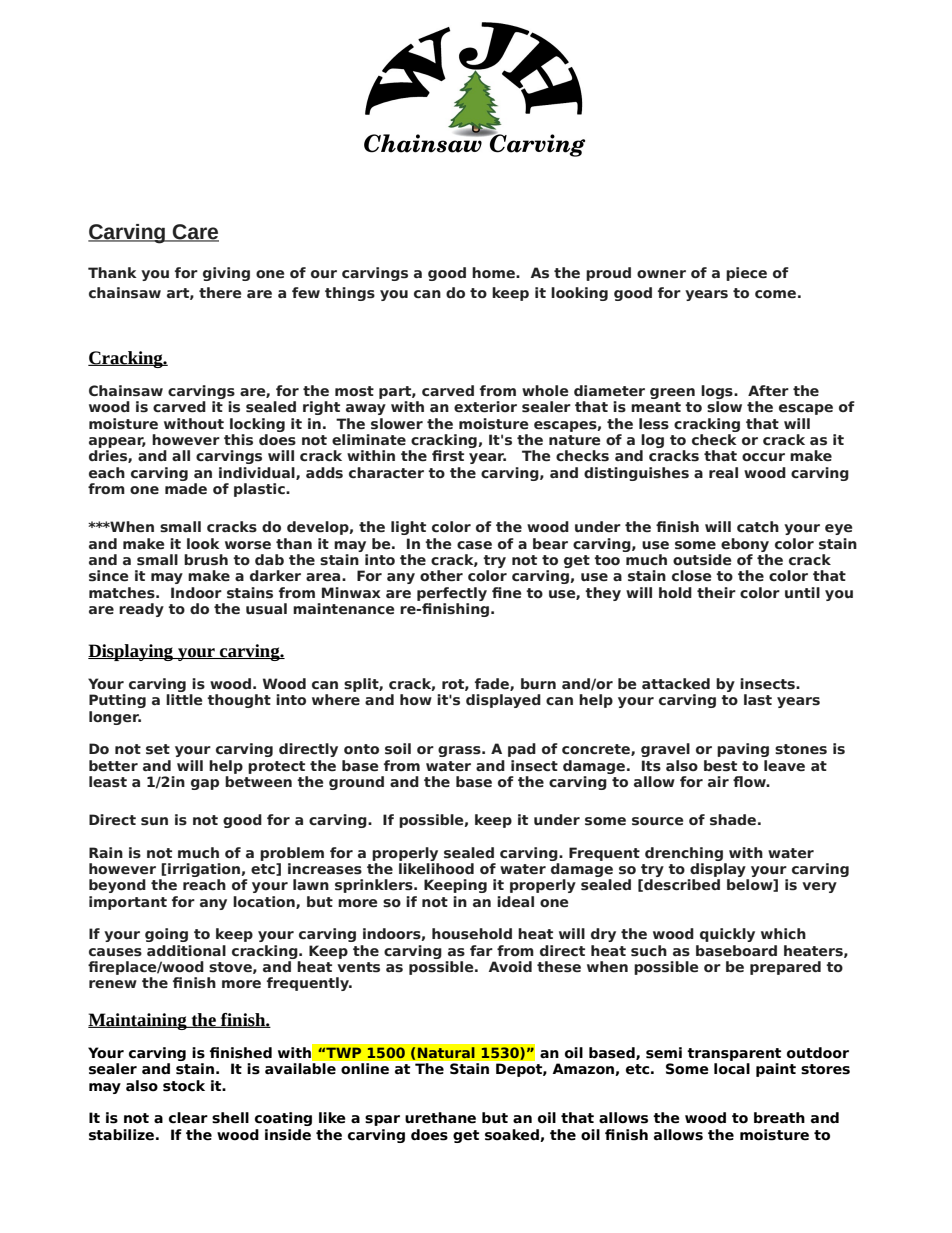  I want to click on soaked, so click(513, 1135).
